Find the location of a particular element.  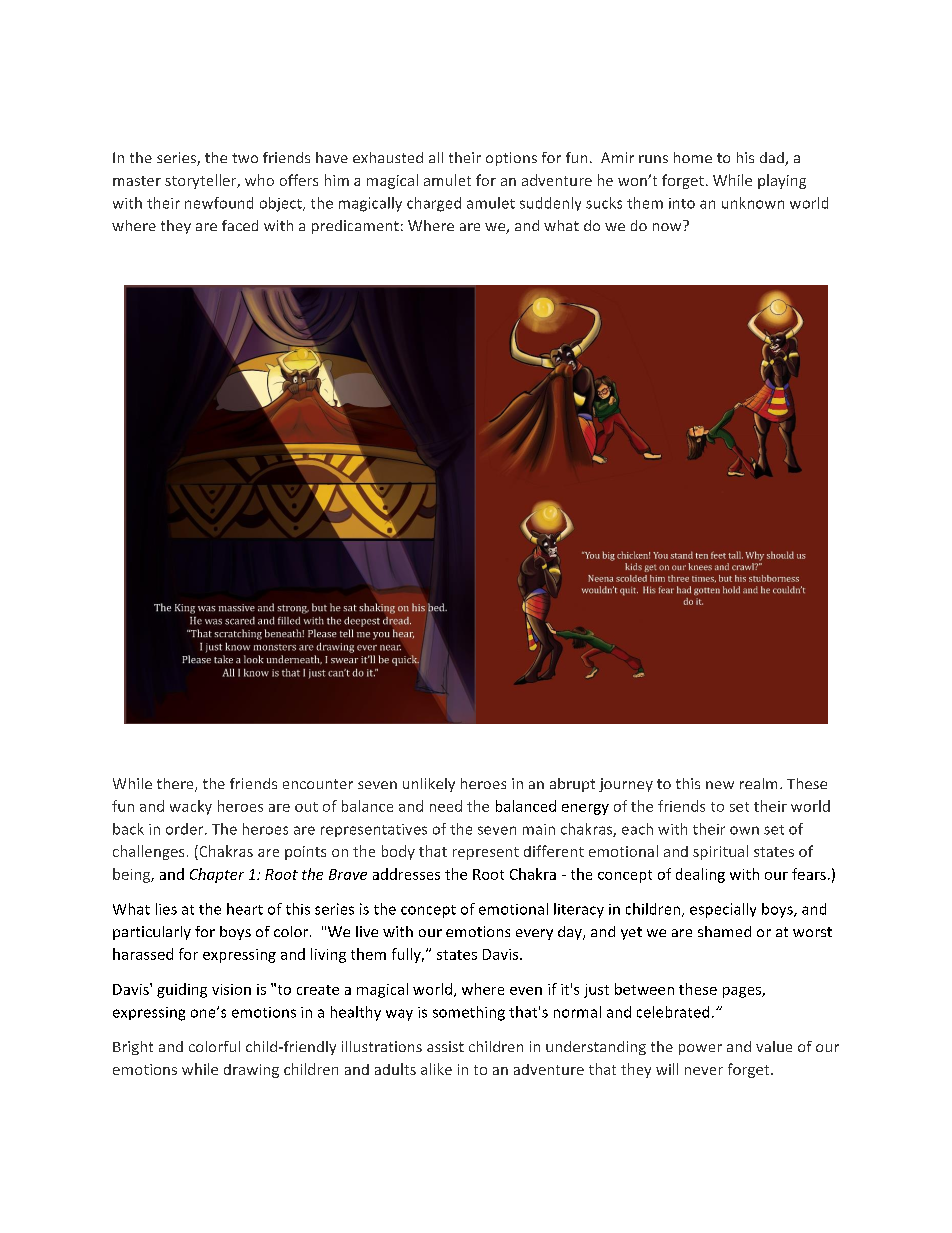

realm is located at coordinates (758, 783).
